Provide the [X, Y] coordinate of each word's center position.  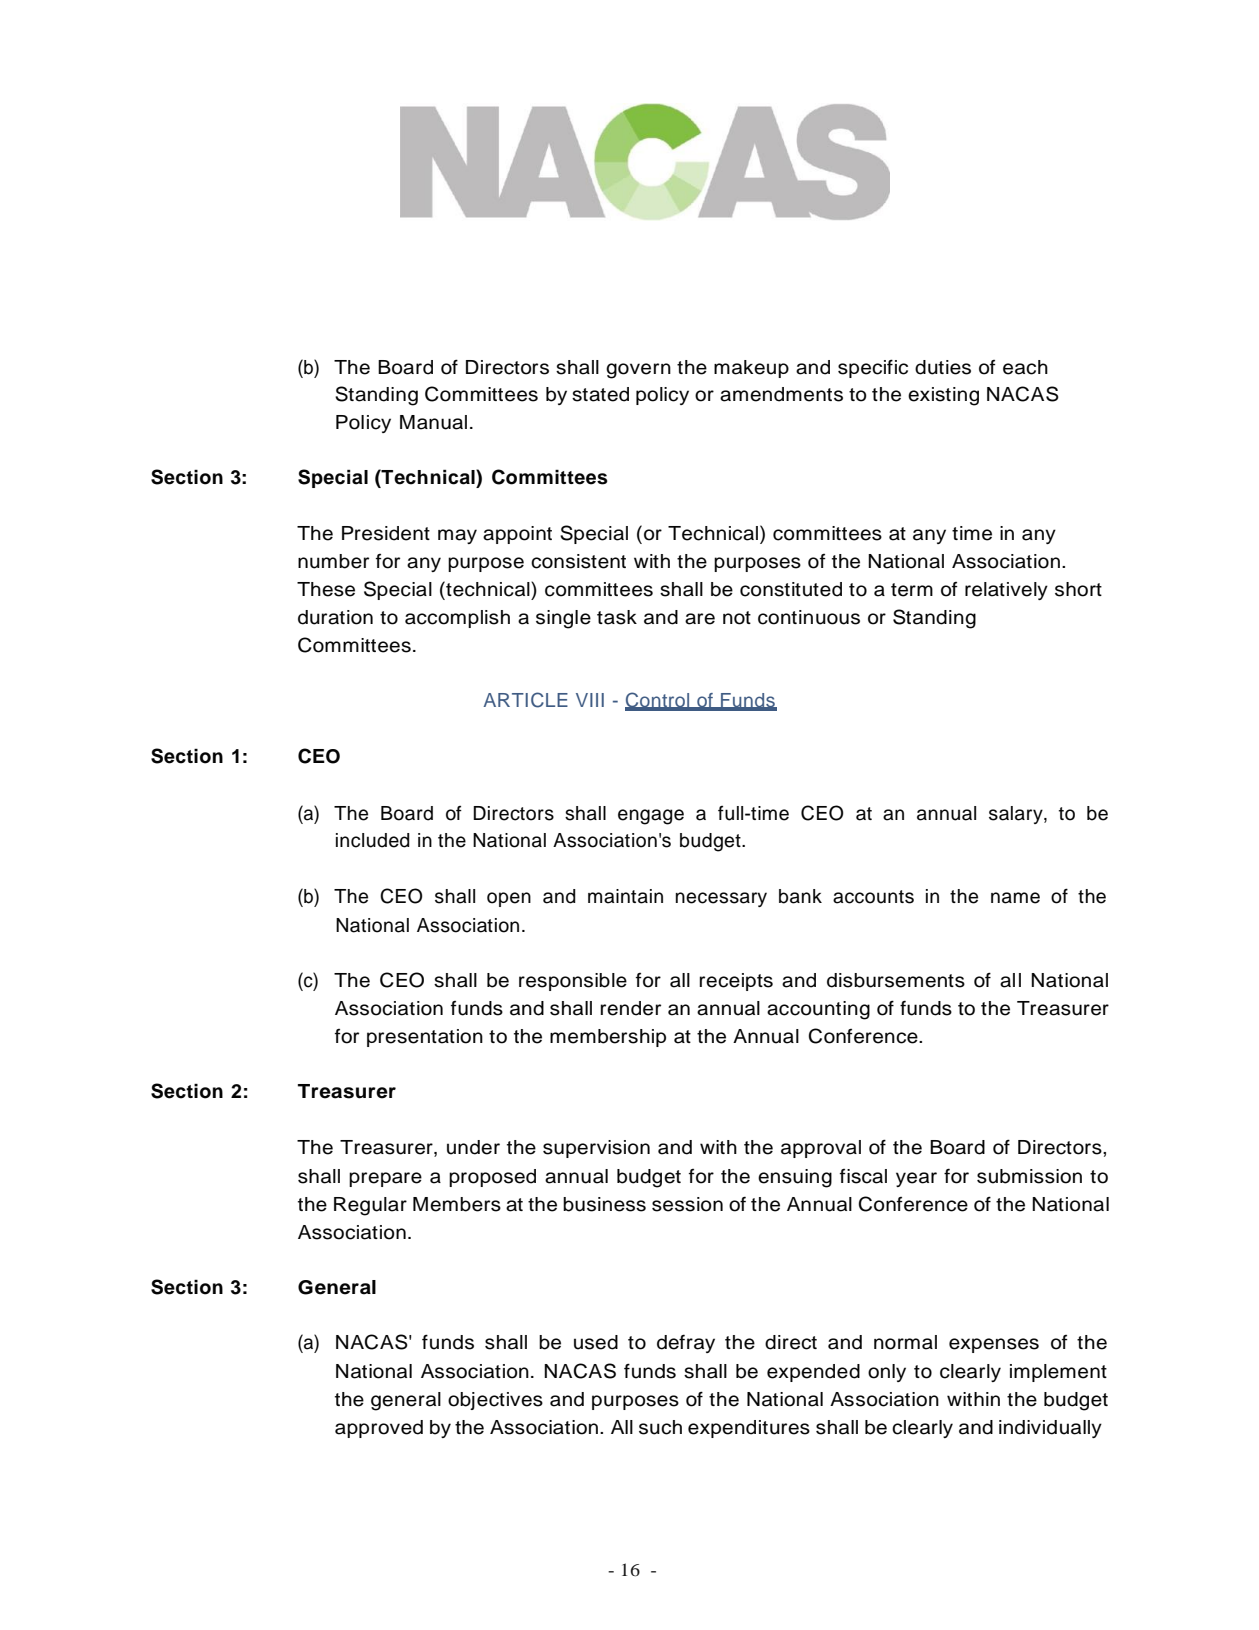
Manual [433, 422]
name [1015, 898]
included [373, 840]
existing [943, 396]
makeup [751, 369]
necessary [721, 899]
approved [379, 1429]
